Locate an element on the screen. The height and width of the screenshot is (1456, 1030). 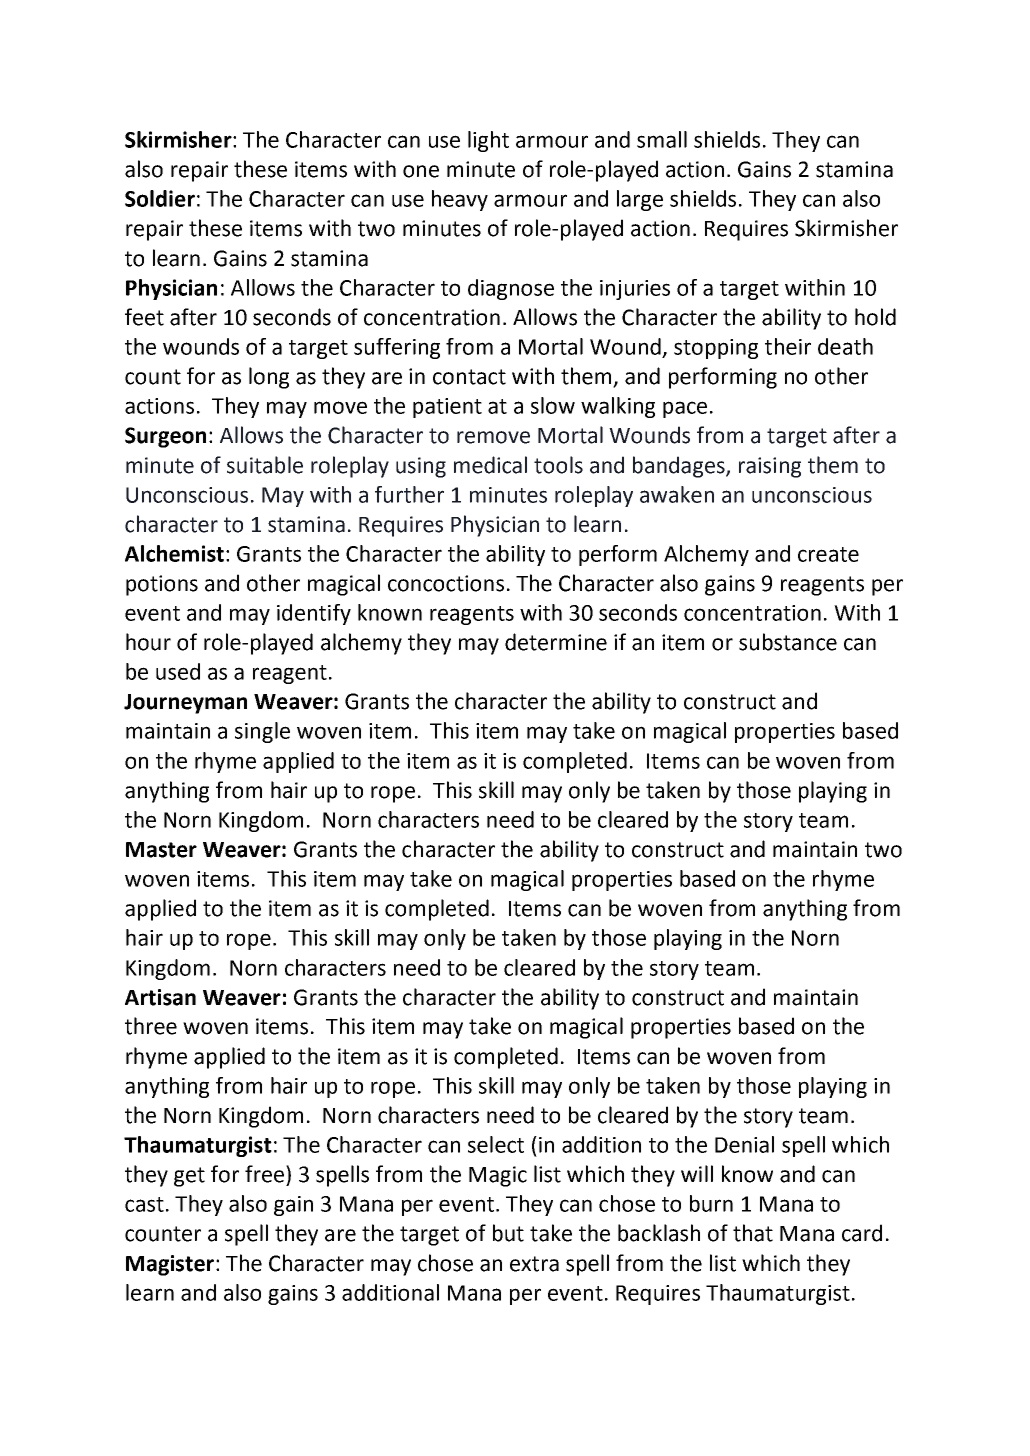
Alchemist is located at coordinates (174, 553).
